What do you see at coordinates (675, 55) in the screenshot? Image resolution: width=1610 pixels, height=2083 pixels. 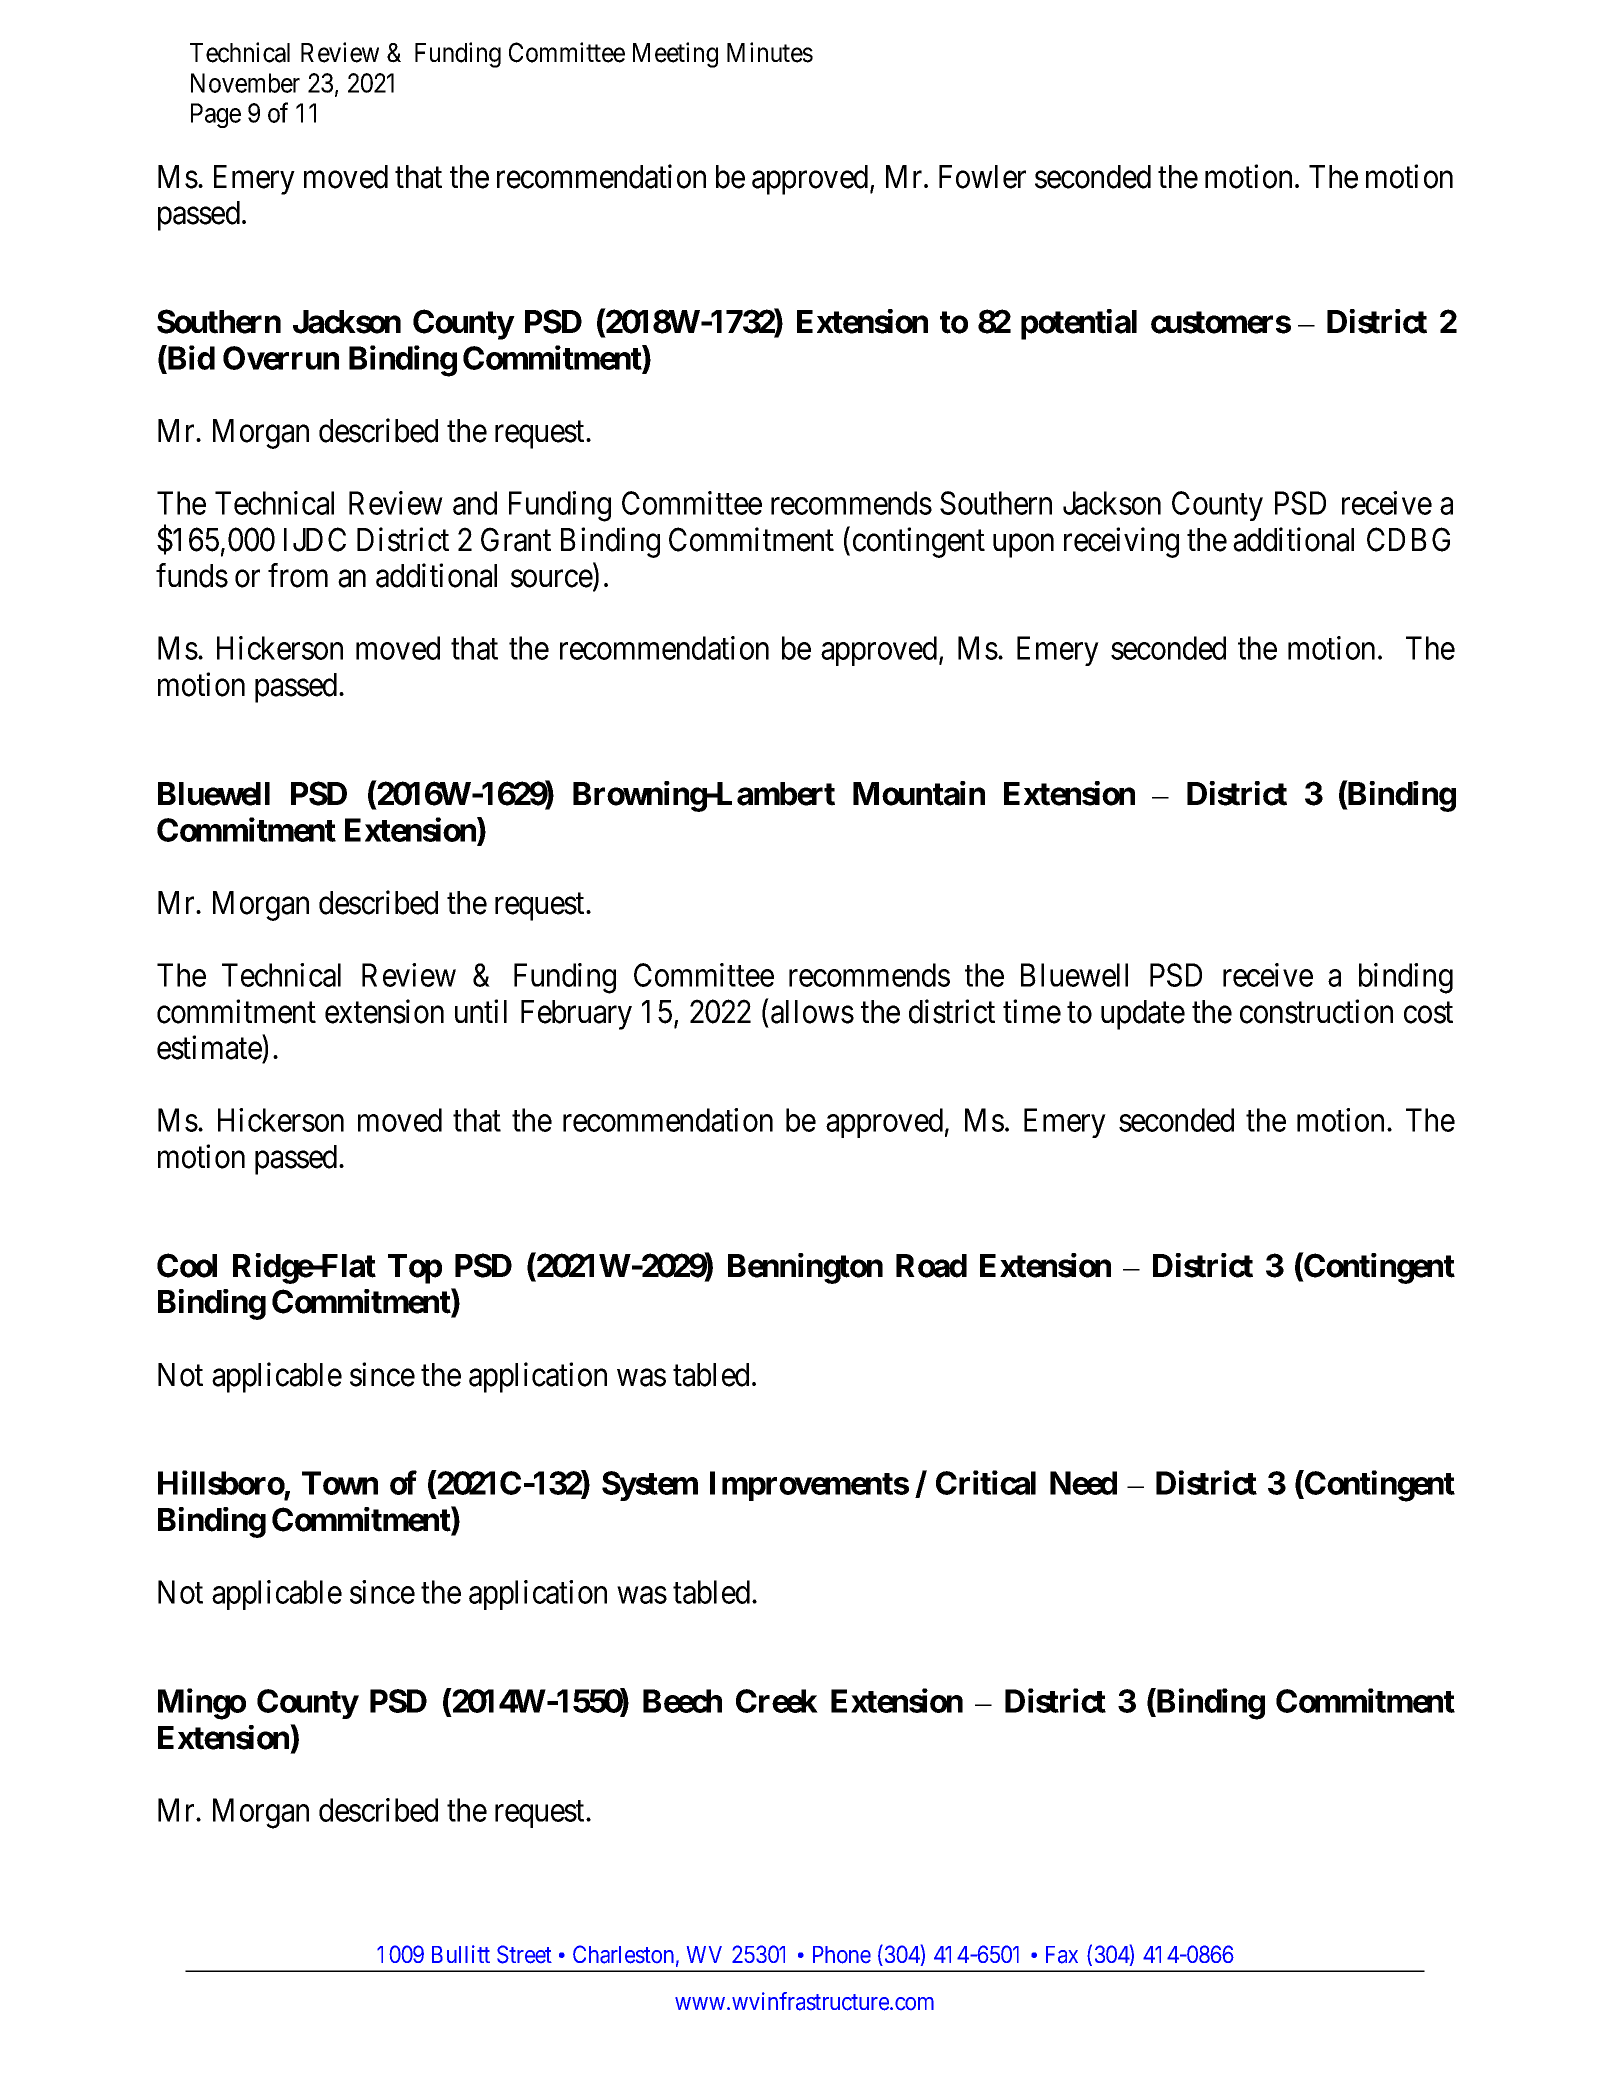 I see `Meeting` at bounding box center [675, 55].
